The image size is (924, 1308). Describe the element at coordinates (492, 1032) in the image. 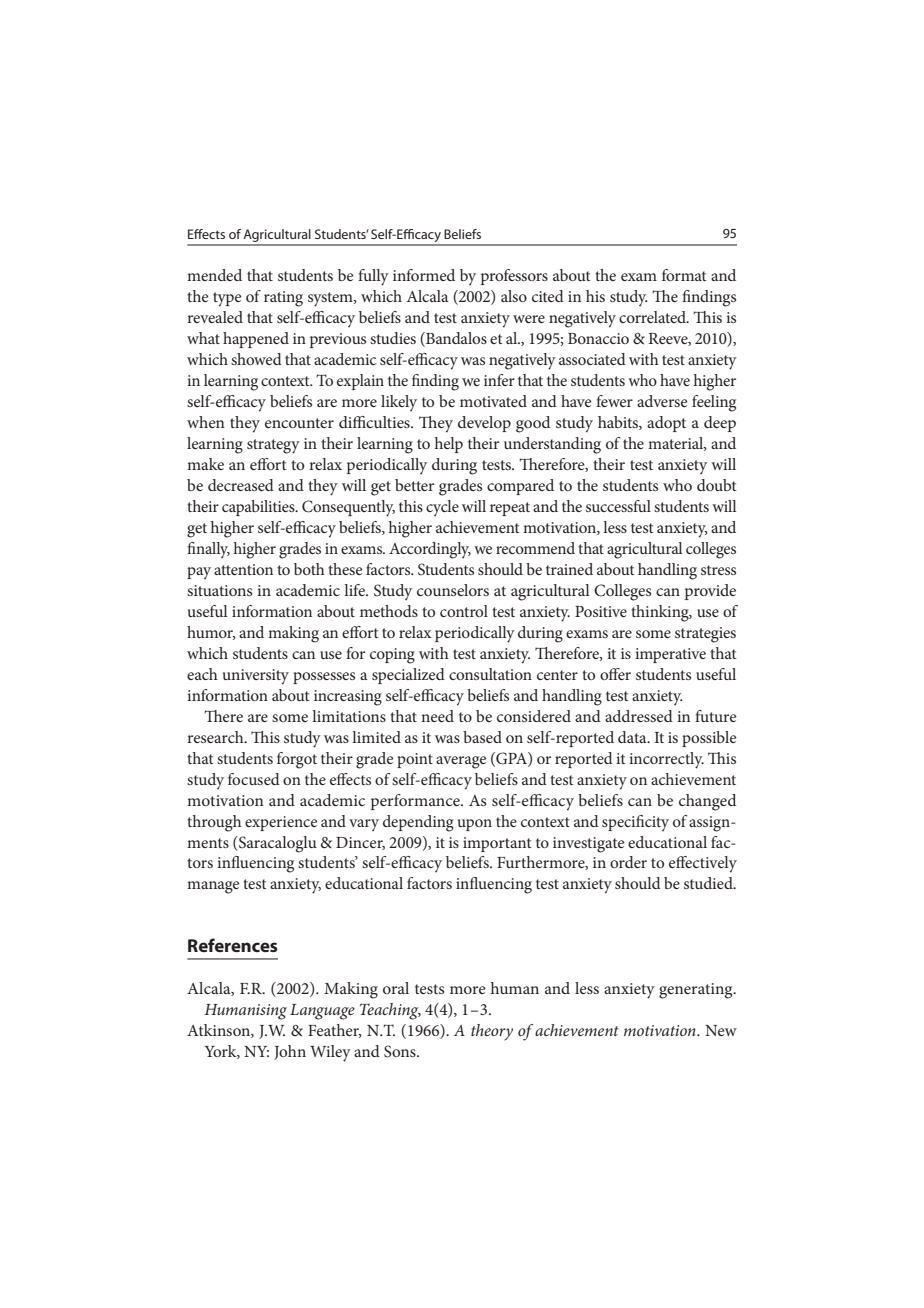

I see `theory` at that location.
